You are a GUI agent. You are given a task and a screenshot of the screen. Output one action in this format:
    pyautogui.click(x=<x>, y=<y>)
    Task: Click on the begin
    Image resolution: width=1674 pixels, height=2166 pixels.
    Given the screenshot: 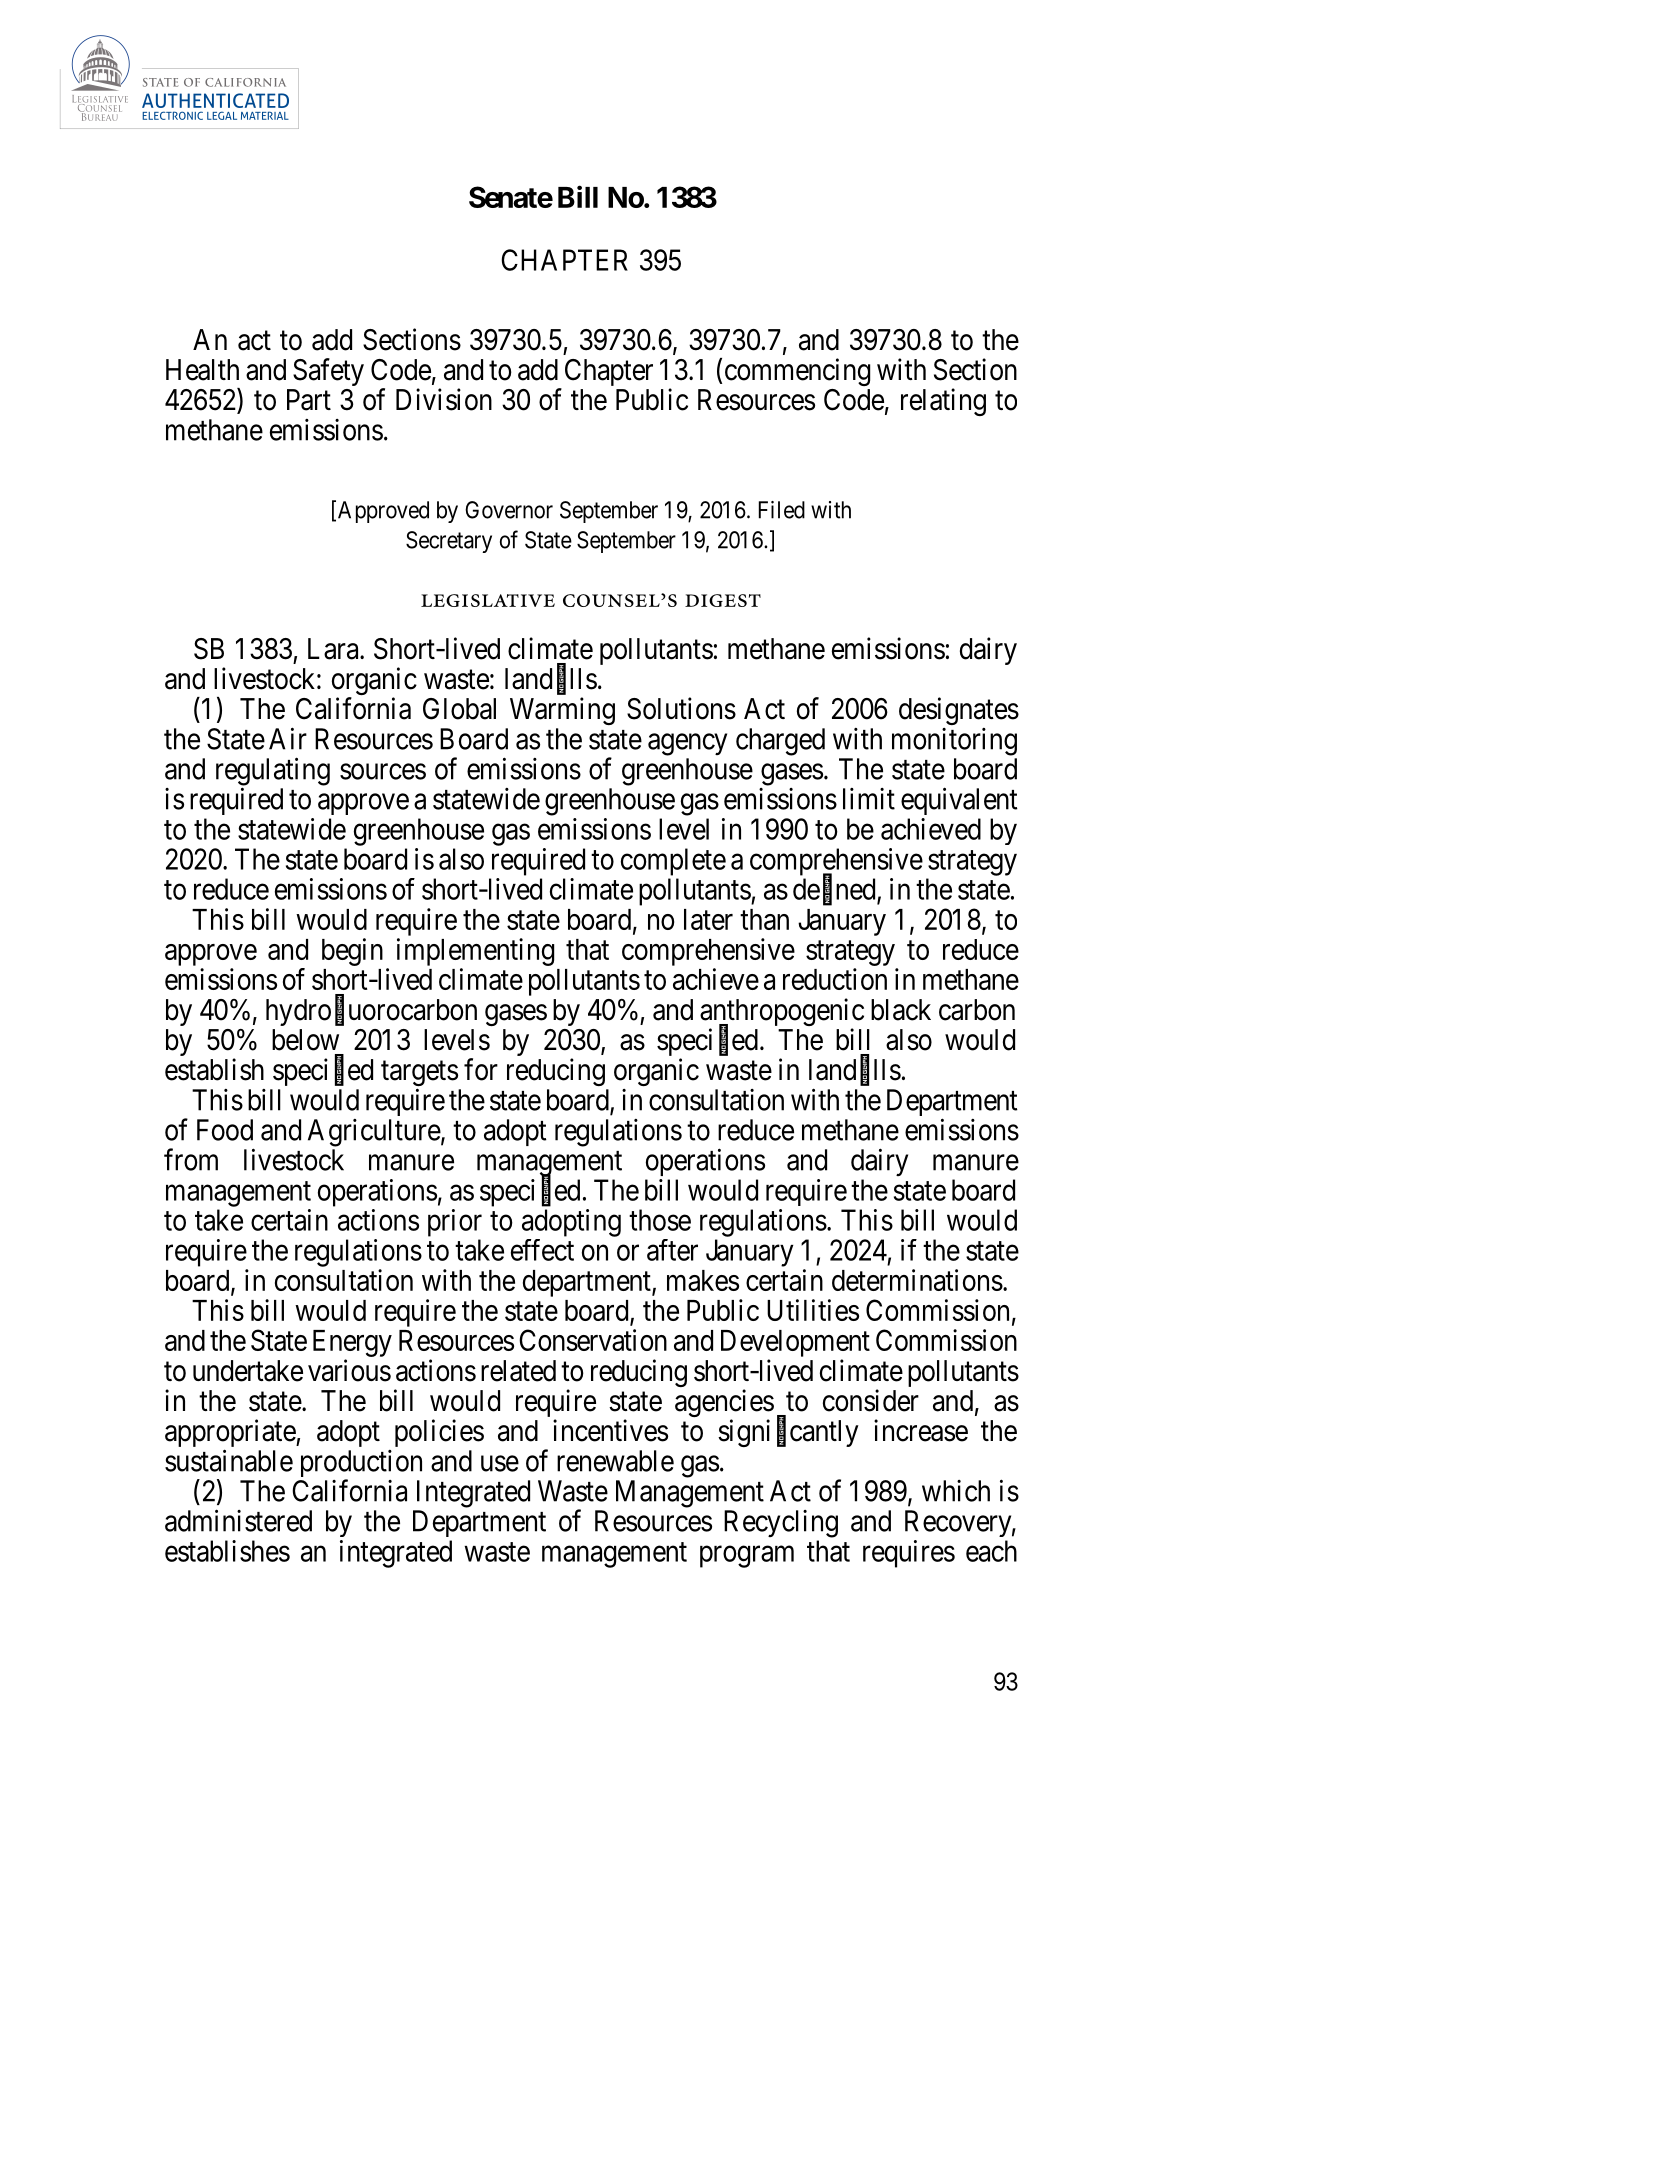 What is the action you would take?
    pyautogui.click(x=352, y=952)
